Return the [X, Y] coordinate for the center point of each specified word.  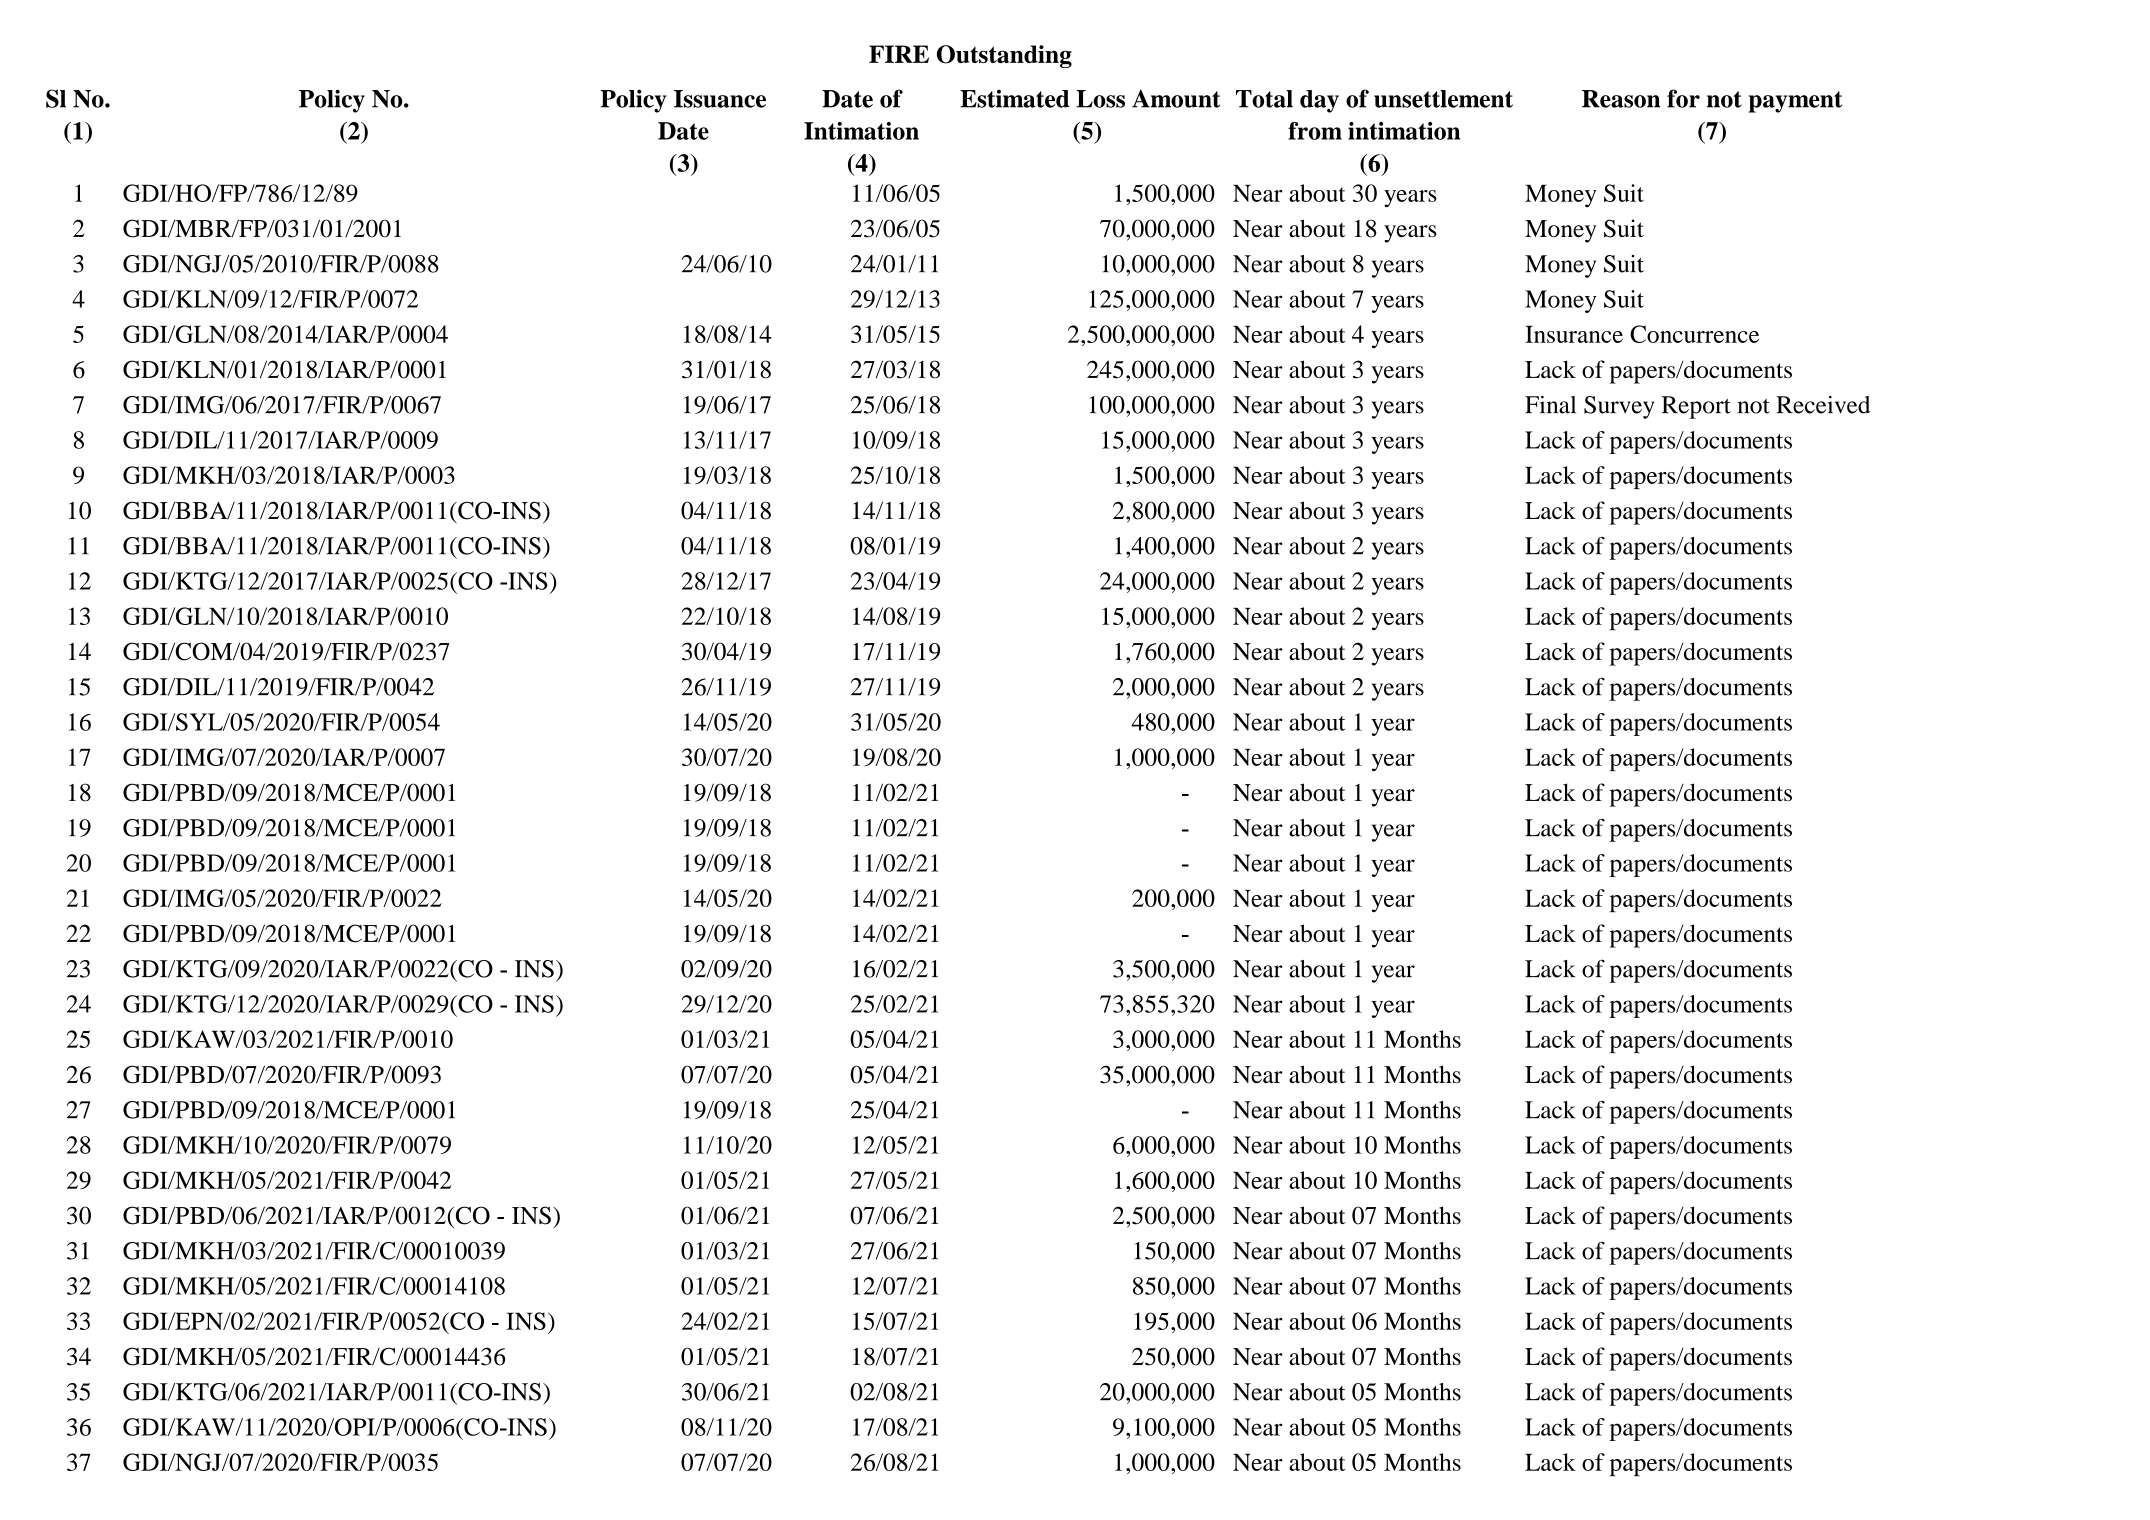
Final [1550, 405]
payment [1795, 102]
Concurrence [1694, 334]
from [1315, 131]
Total [1264, 99]
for [1683, 98]
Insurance [1574, 334]
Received [1823, 405]
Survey [1619, 407]
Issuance [720, 99]
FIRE [899, 54]
